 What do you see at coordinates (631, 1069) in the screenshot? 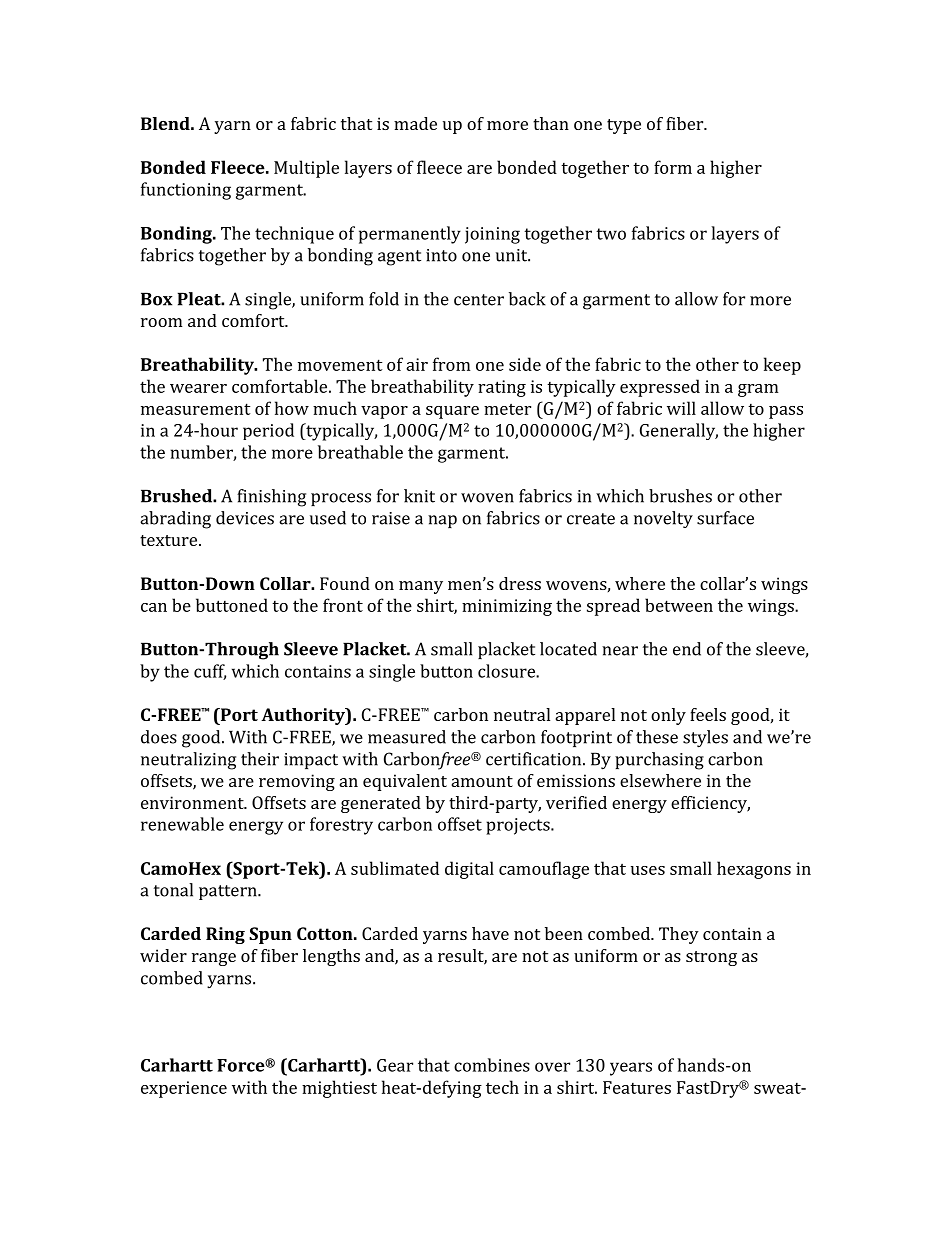
I see `years` at bounding box center [631, 1069].
